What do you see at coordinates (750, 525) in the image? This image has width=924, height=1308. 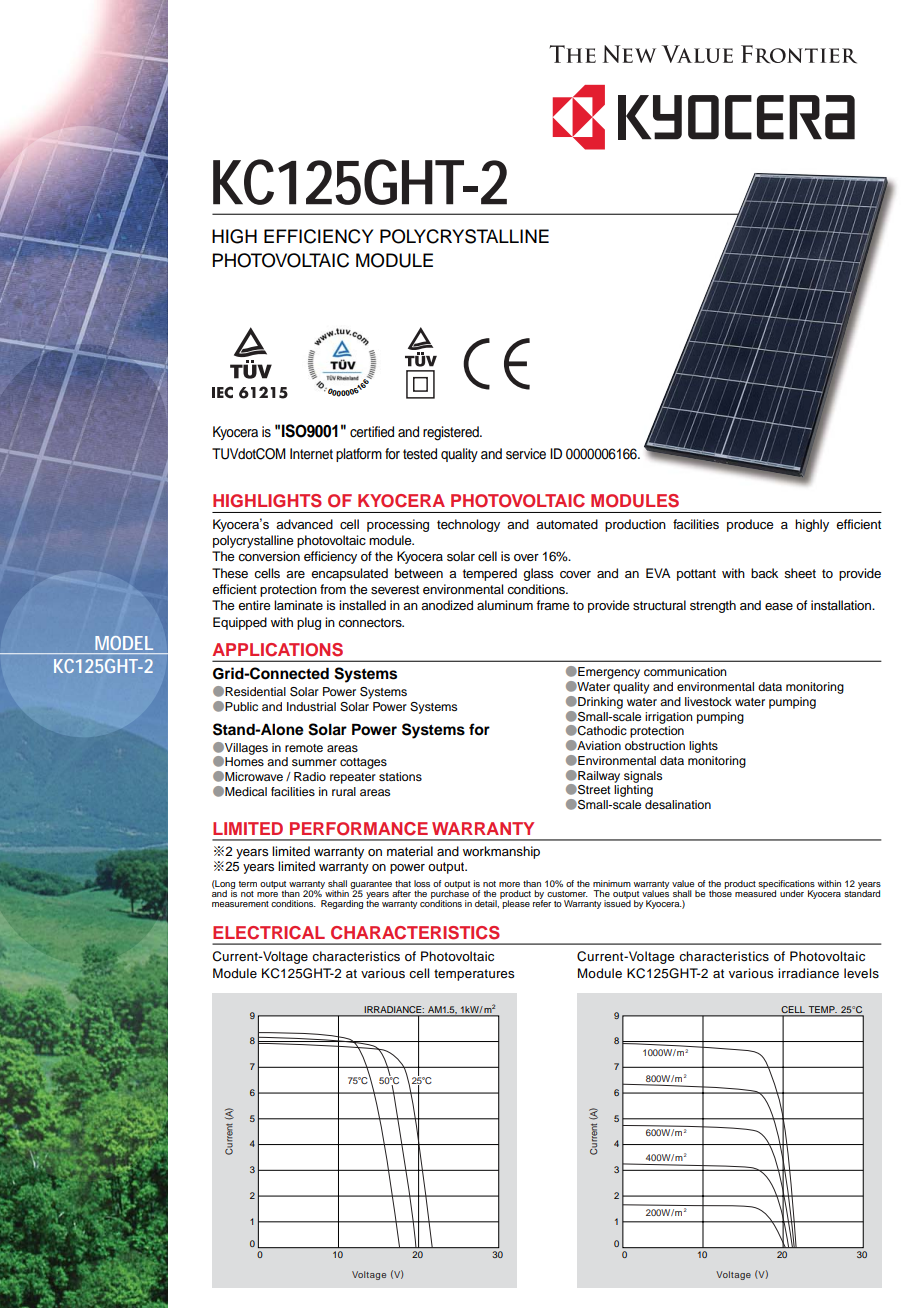 I see `produce` at bounding box center [750, 525].
